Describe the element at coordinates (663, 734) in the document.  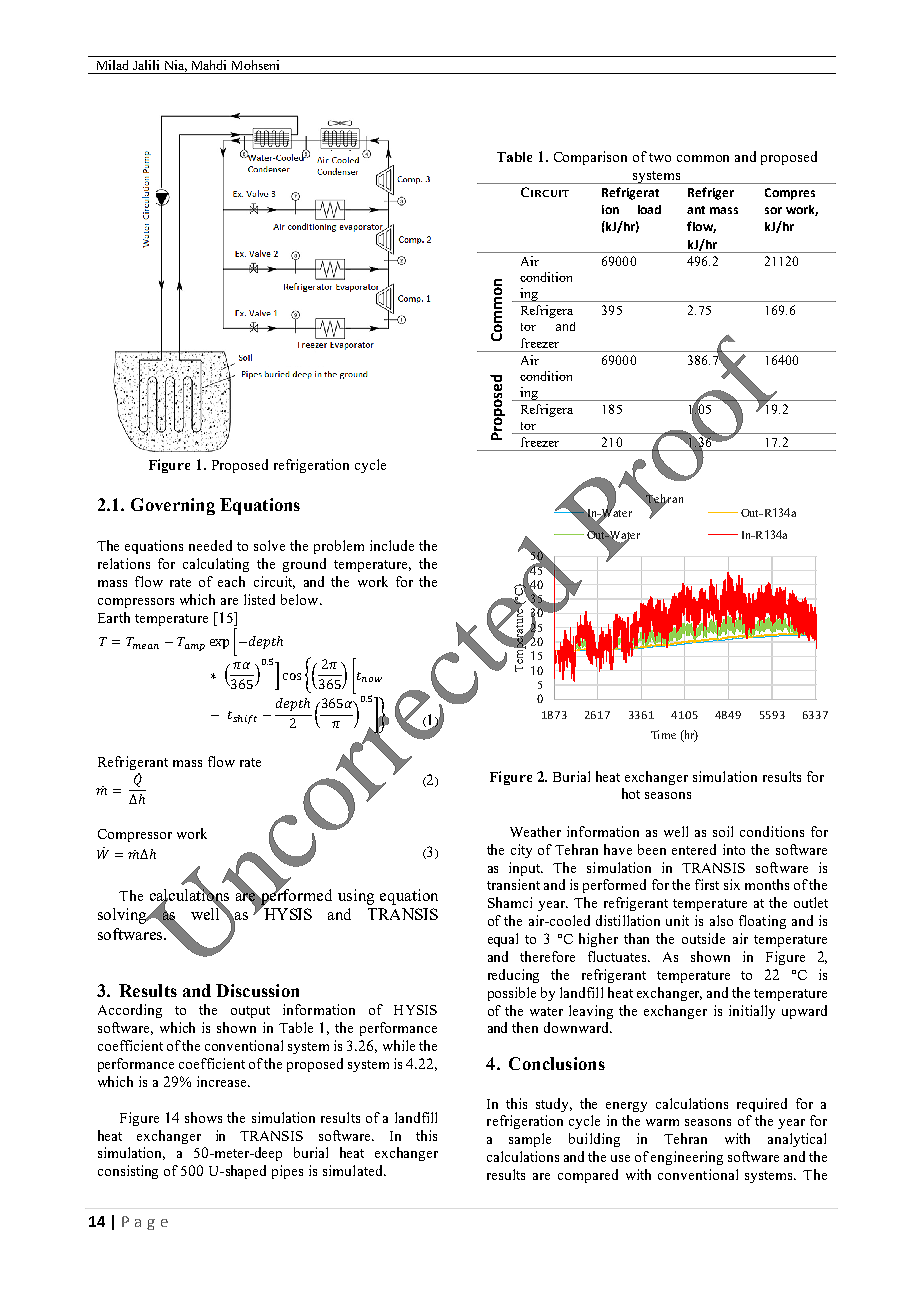
I see `Time` at that location.
